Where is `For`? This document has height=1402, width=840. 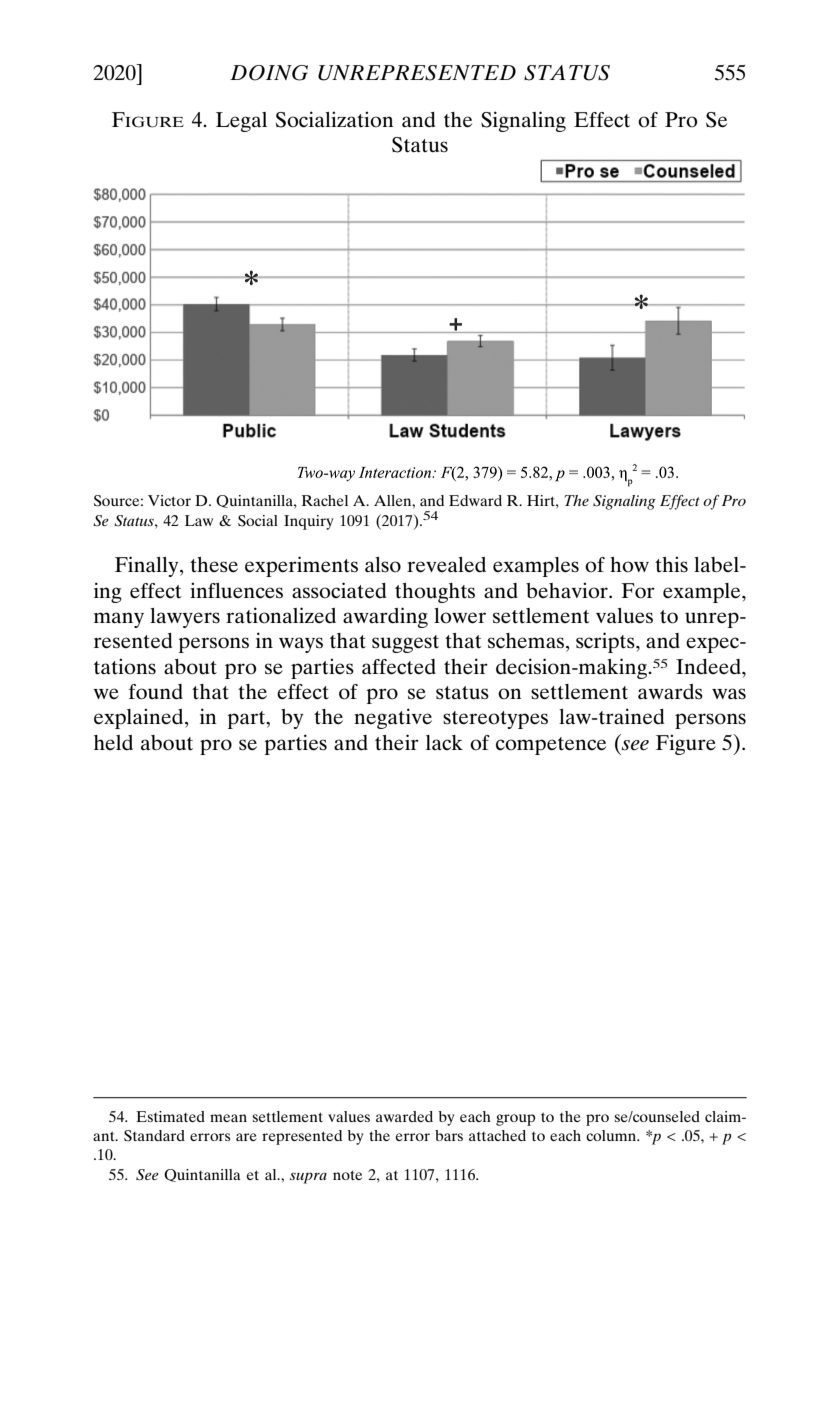 For is located at coordinates (638, 591).
